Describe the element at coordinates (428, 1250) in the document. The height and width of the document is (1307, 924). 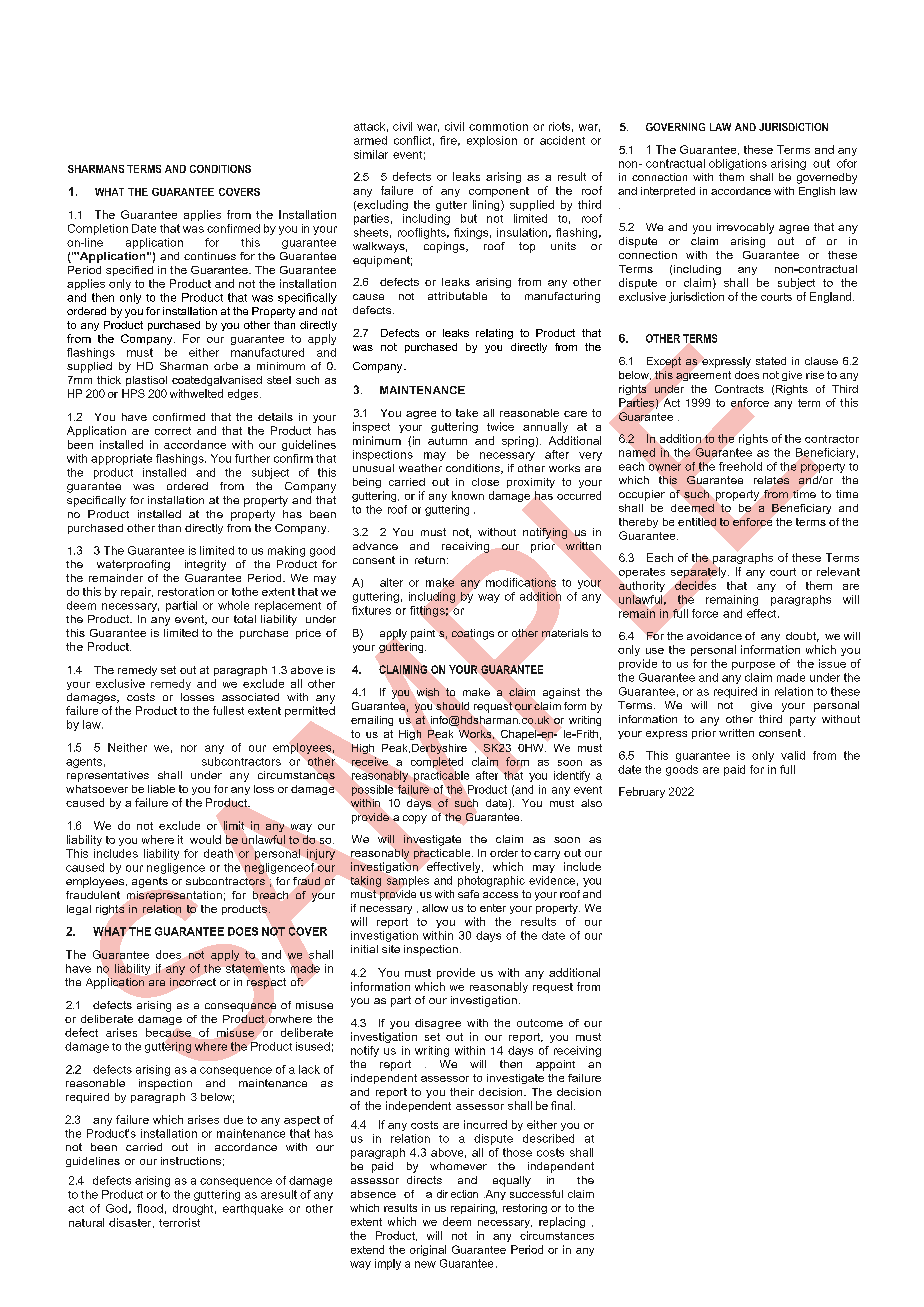
I see `original` at that location.
